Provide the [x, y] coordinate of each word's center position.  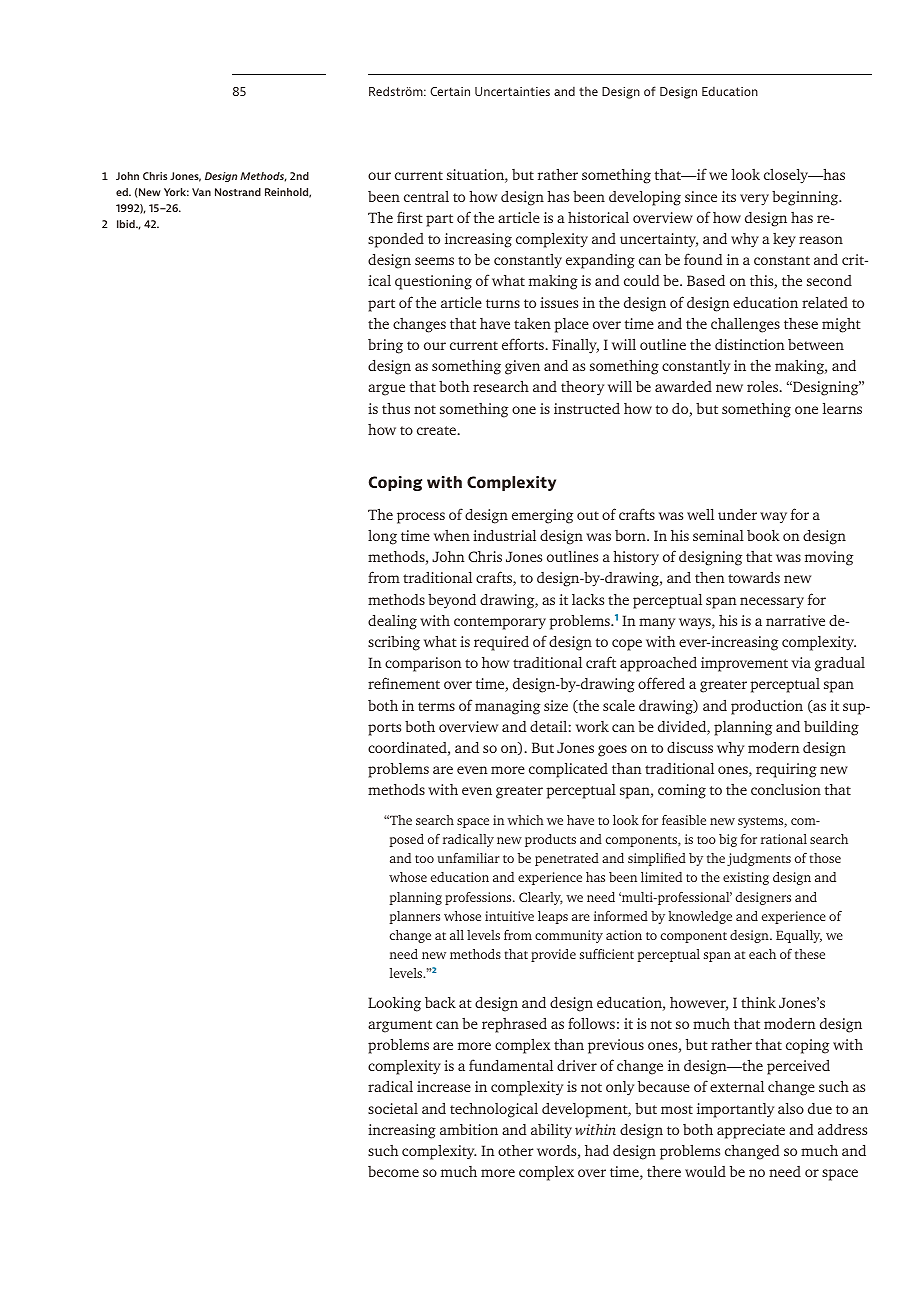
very [754, 200]
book [763, 535]
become [393, 1171]
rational [784, 839]
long [382, 537]
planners [414, 917]
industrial [504, 535]
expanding [600, 261]
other [516, 1150]
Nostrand [238, 192]
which [525, 820]
